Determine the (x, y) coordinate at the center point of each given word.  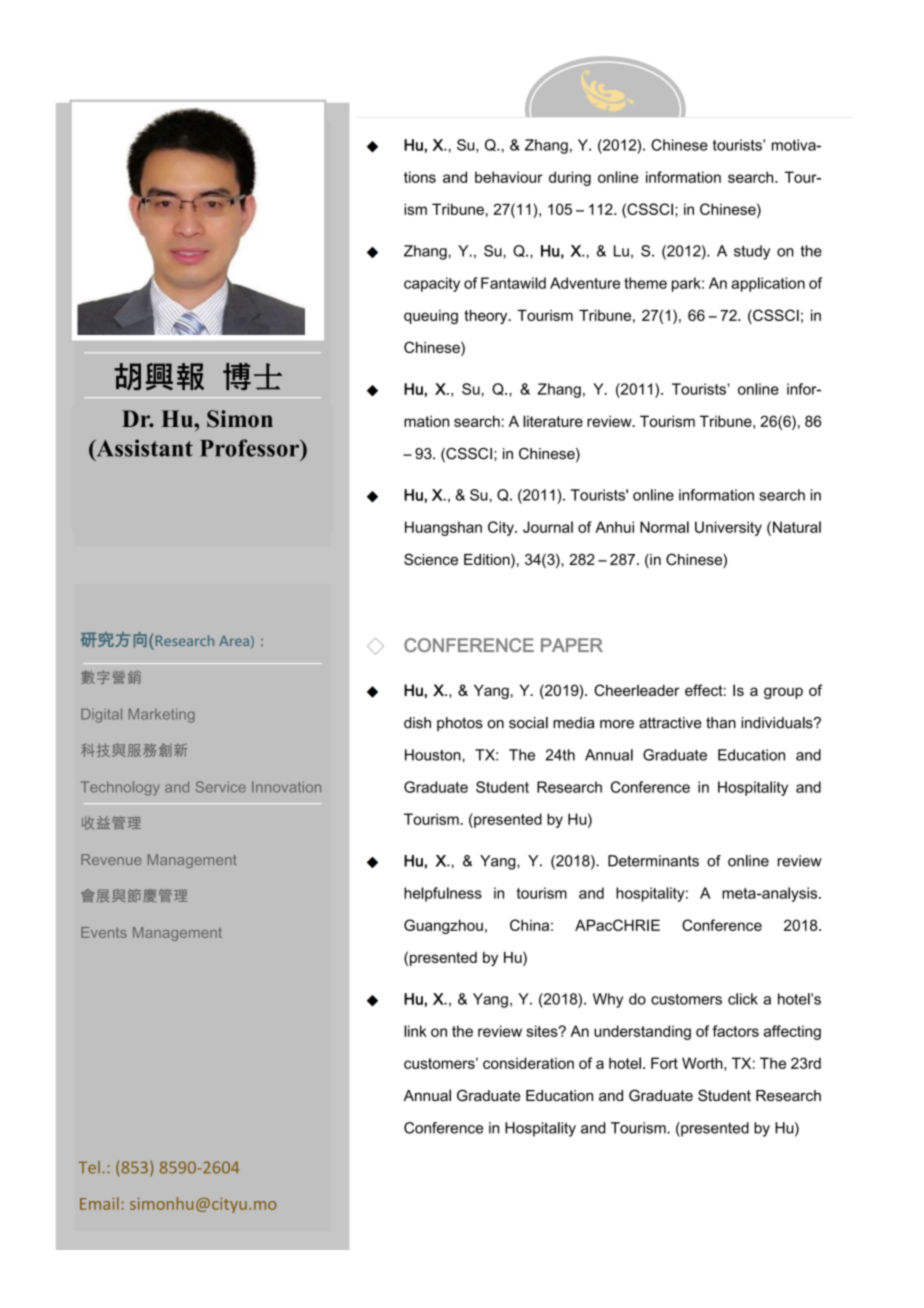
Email (99, 1203)
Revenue (111, 859)
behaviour (509, 177)
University (728, 528)
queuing (431, 317)
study (752, 252)
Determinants (653, 861)
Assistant (143, 448)
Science (431, 559)
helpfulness (443, 894)
